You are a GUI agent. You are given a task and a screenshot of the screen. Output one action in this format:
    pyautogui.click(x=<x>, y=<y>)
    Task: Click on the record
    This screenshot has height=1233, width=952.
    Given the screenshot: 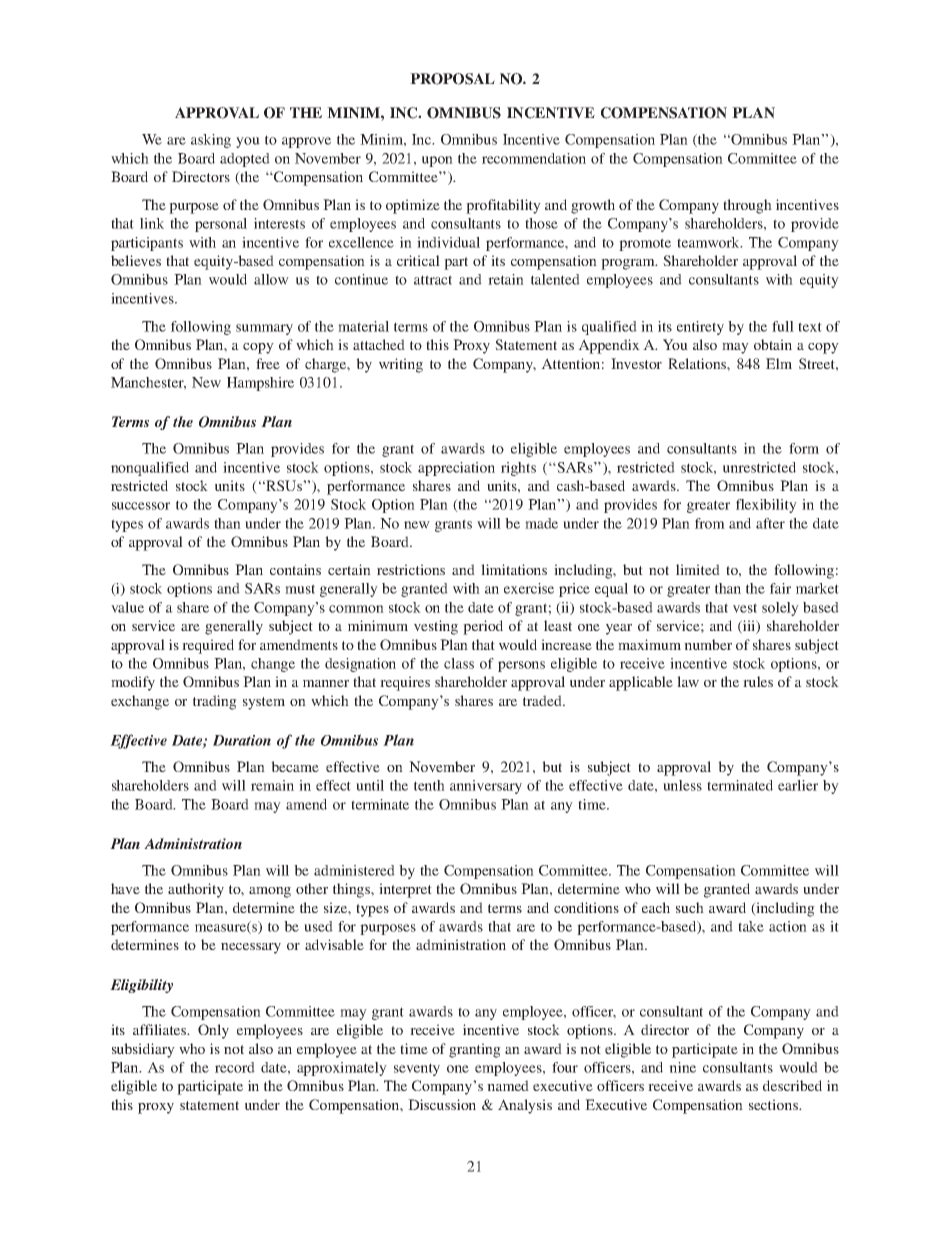 What is the action you would take?
    pyautogui.click(x=235, y=1067)
